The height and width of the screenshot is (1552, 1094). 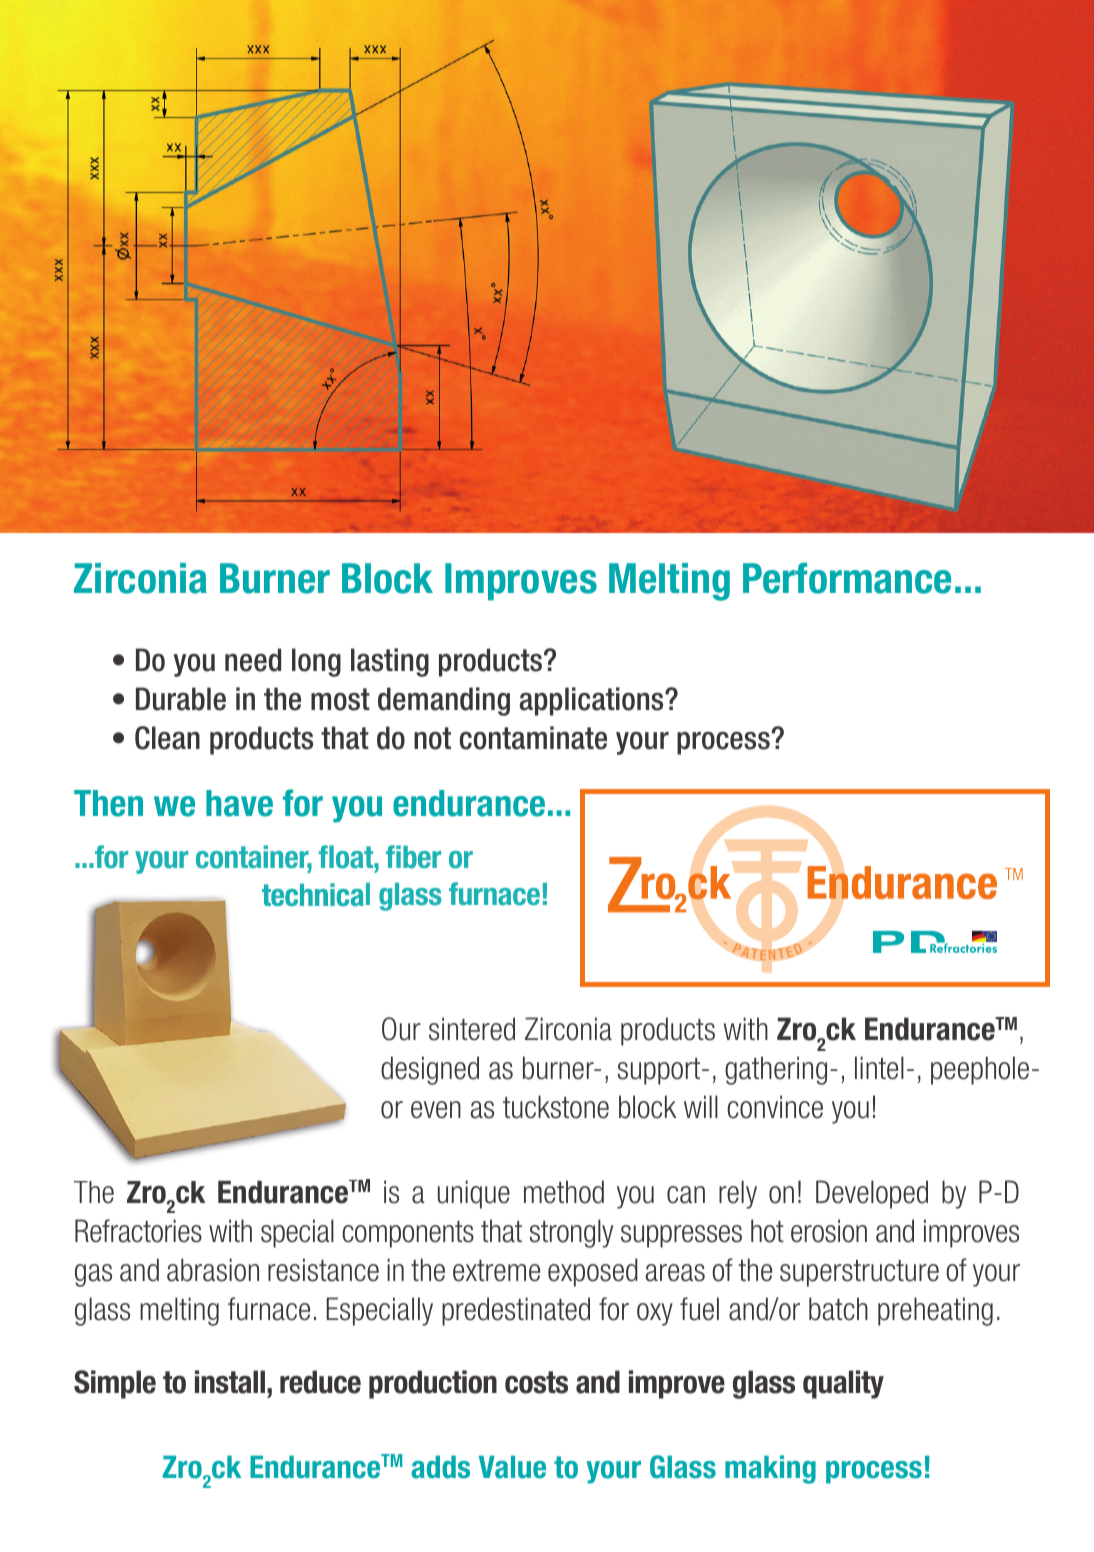 What do you see at coordinates (430, 1070) in the screenshot?
I see `designed` at bounding box center [430, 1070].
